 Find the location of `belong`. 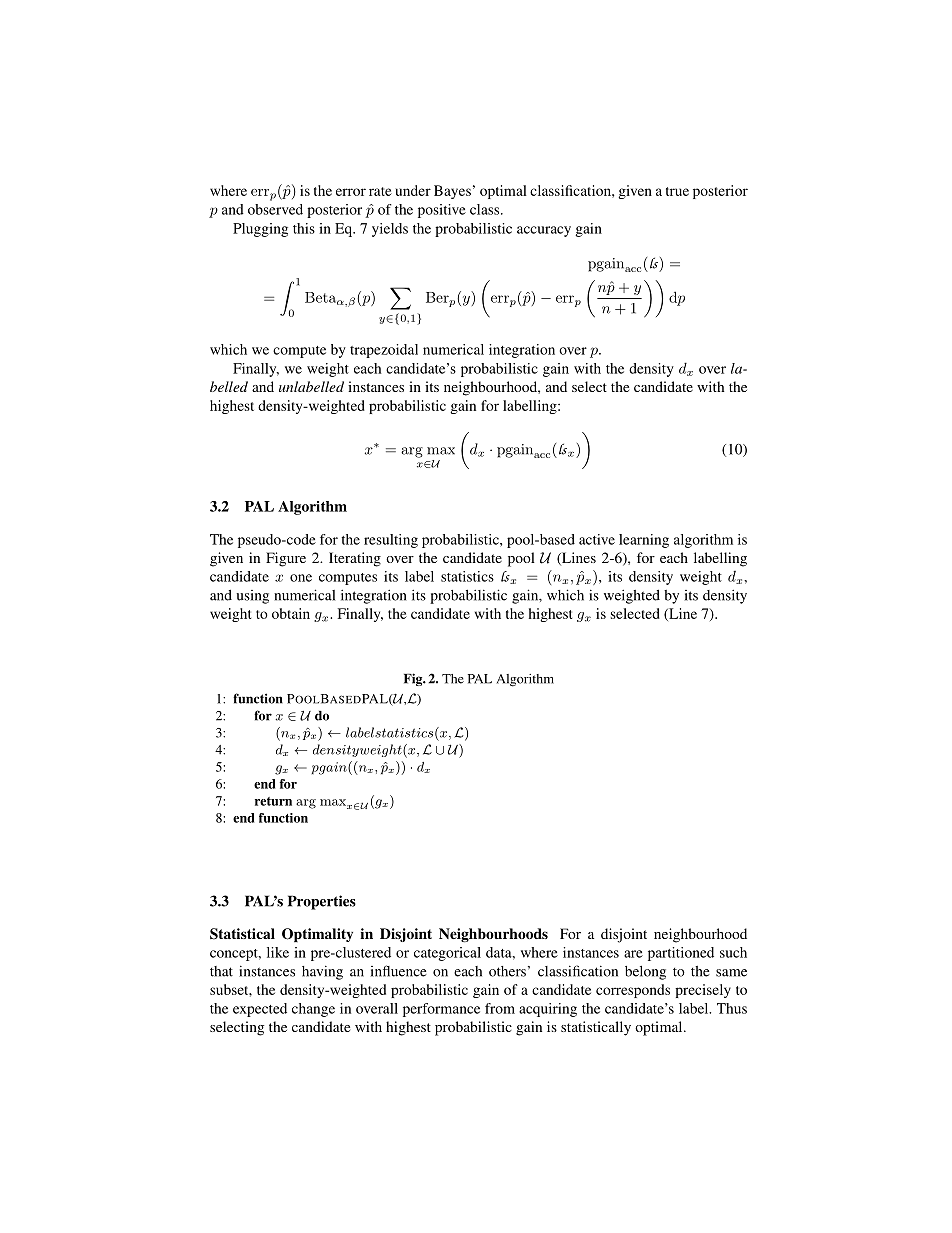

belong is located at coordinates (645, 973).
